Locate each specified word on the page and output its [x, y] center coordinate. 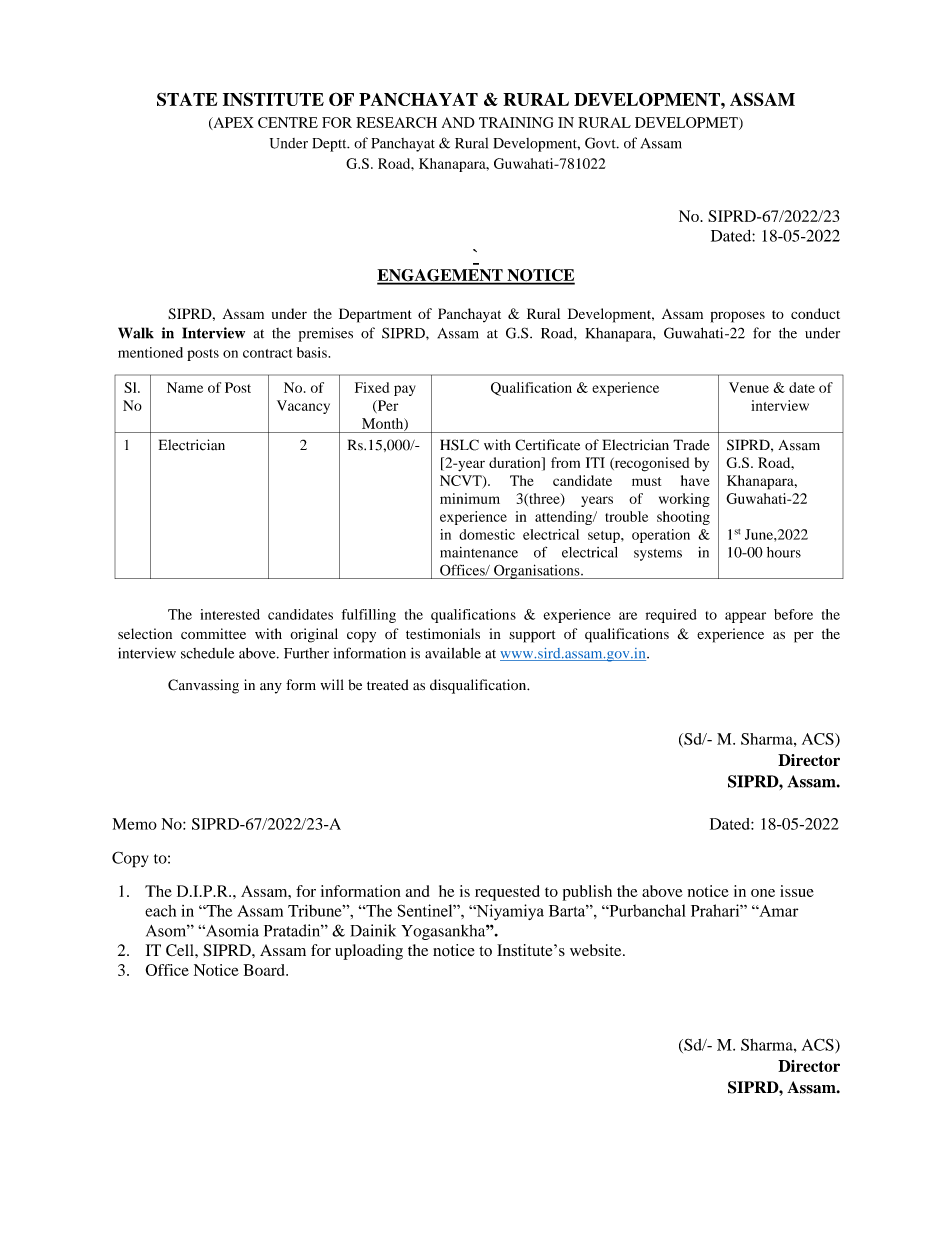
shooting [683, 518]
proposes [738, 317]
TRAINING [516, 122]
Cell [181, 950]
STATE [187, 99]
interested [230, 614]
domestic [487, 534]
